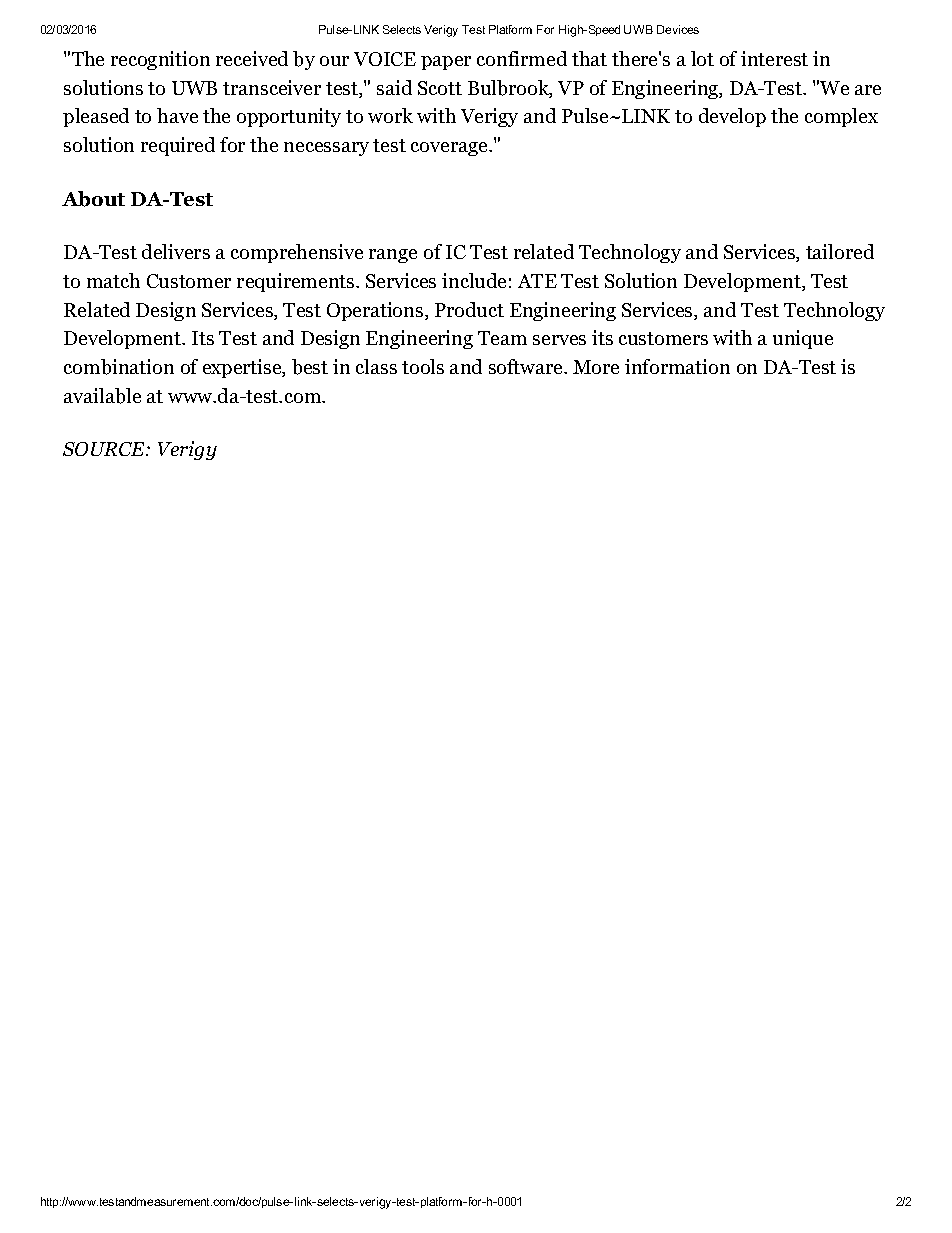 The height and width of the screenshot is (1233, 952). I want to click on paper, so click(446, 63).
